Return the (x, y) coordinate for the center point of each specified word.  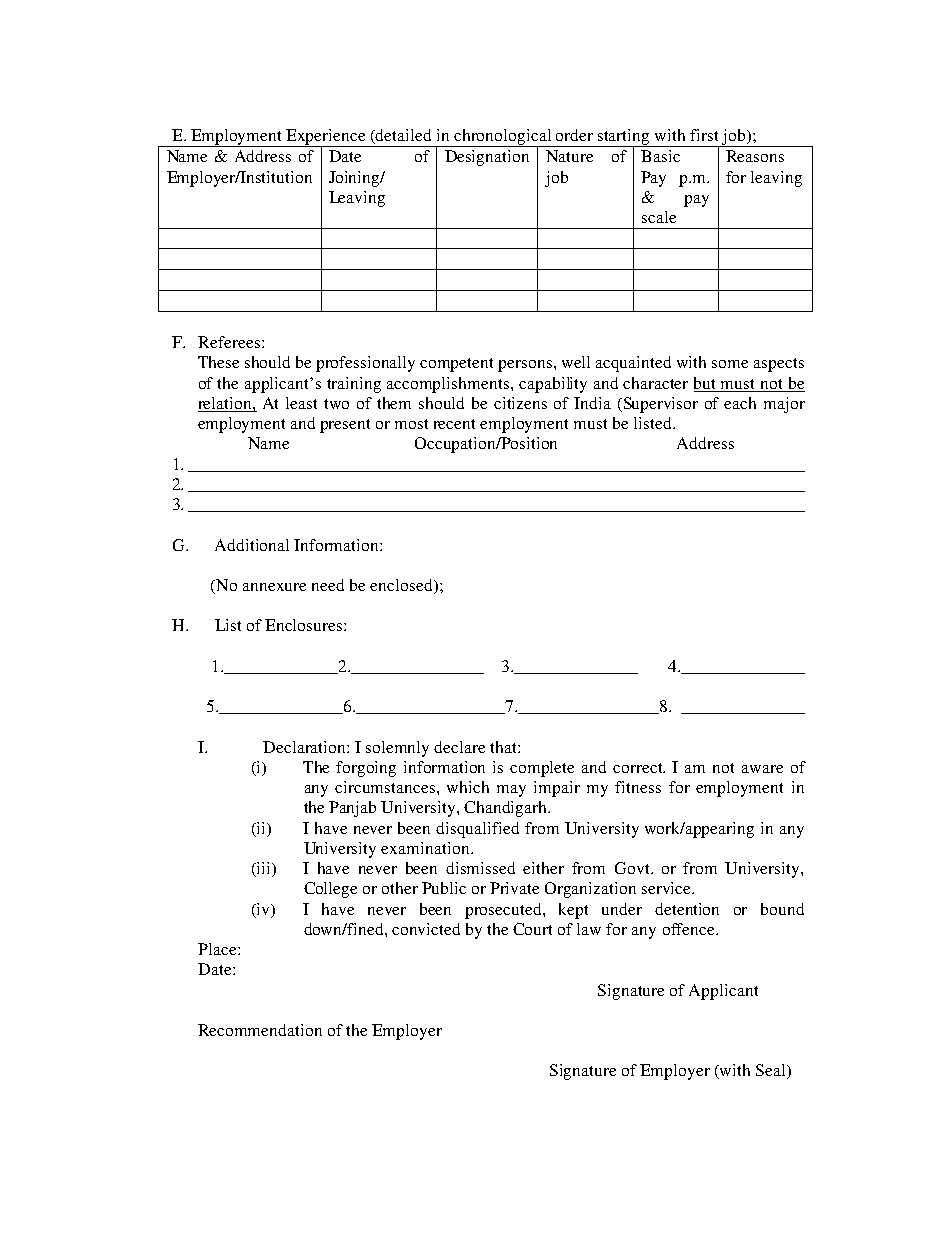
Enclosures (305, 625)
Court (532, 929)
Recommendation (260, 1030)
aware (762, 769)
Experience (326, 138)
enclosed (402, 586)
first (704, 135)
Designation (487, 158)
